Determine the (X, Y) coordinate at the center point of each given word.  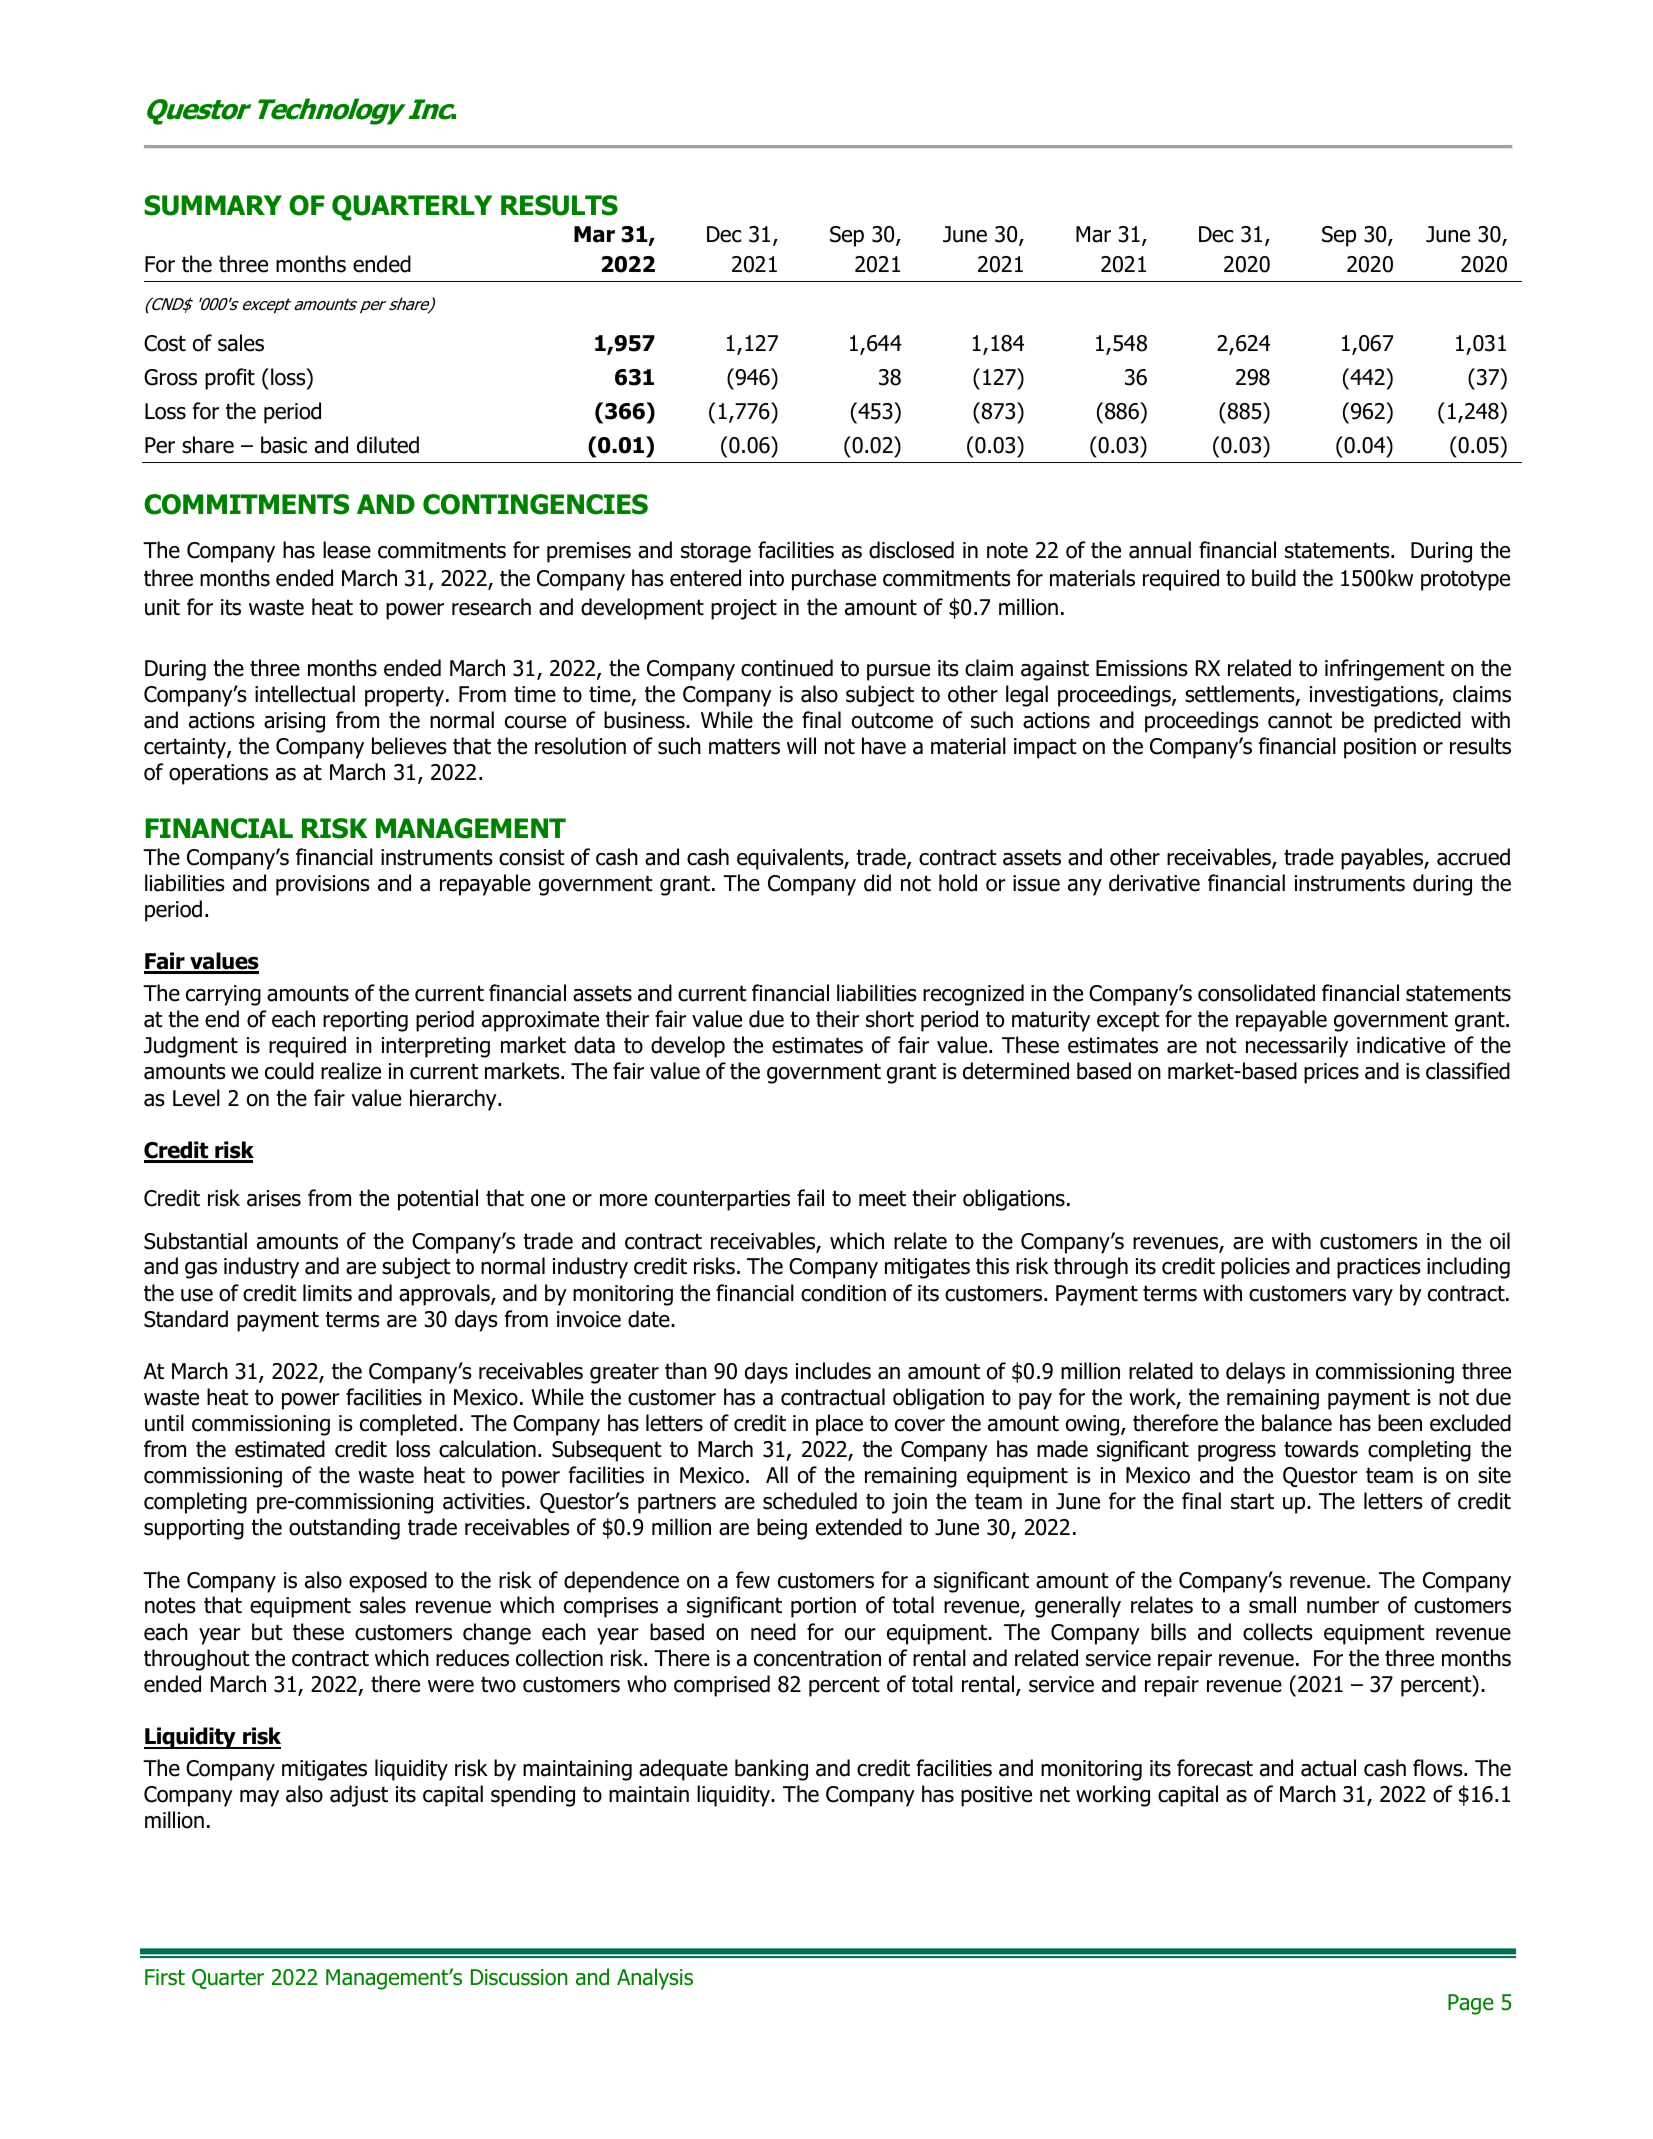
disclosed (911, 550)
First (165, 1977)
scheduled (810, 1501)
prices (1331, 1073)
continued (787, 668)
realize (351, 1071)
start (1252, 1501)
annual (1160, 550)
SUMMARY (213, 205)
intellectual (305, 694)
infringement (1385, 670)
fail (810, 1198)
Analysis (655, 1979)
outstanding (344, 1529)
